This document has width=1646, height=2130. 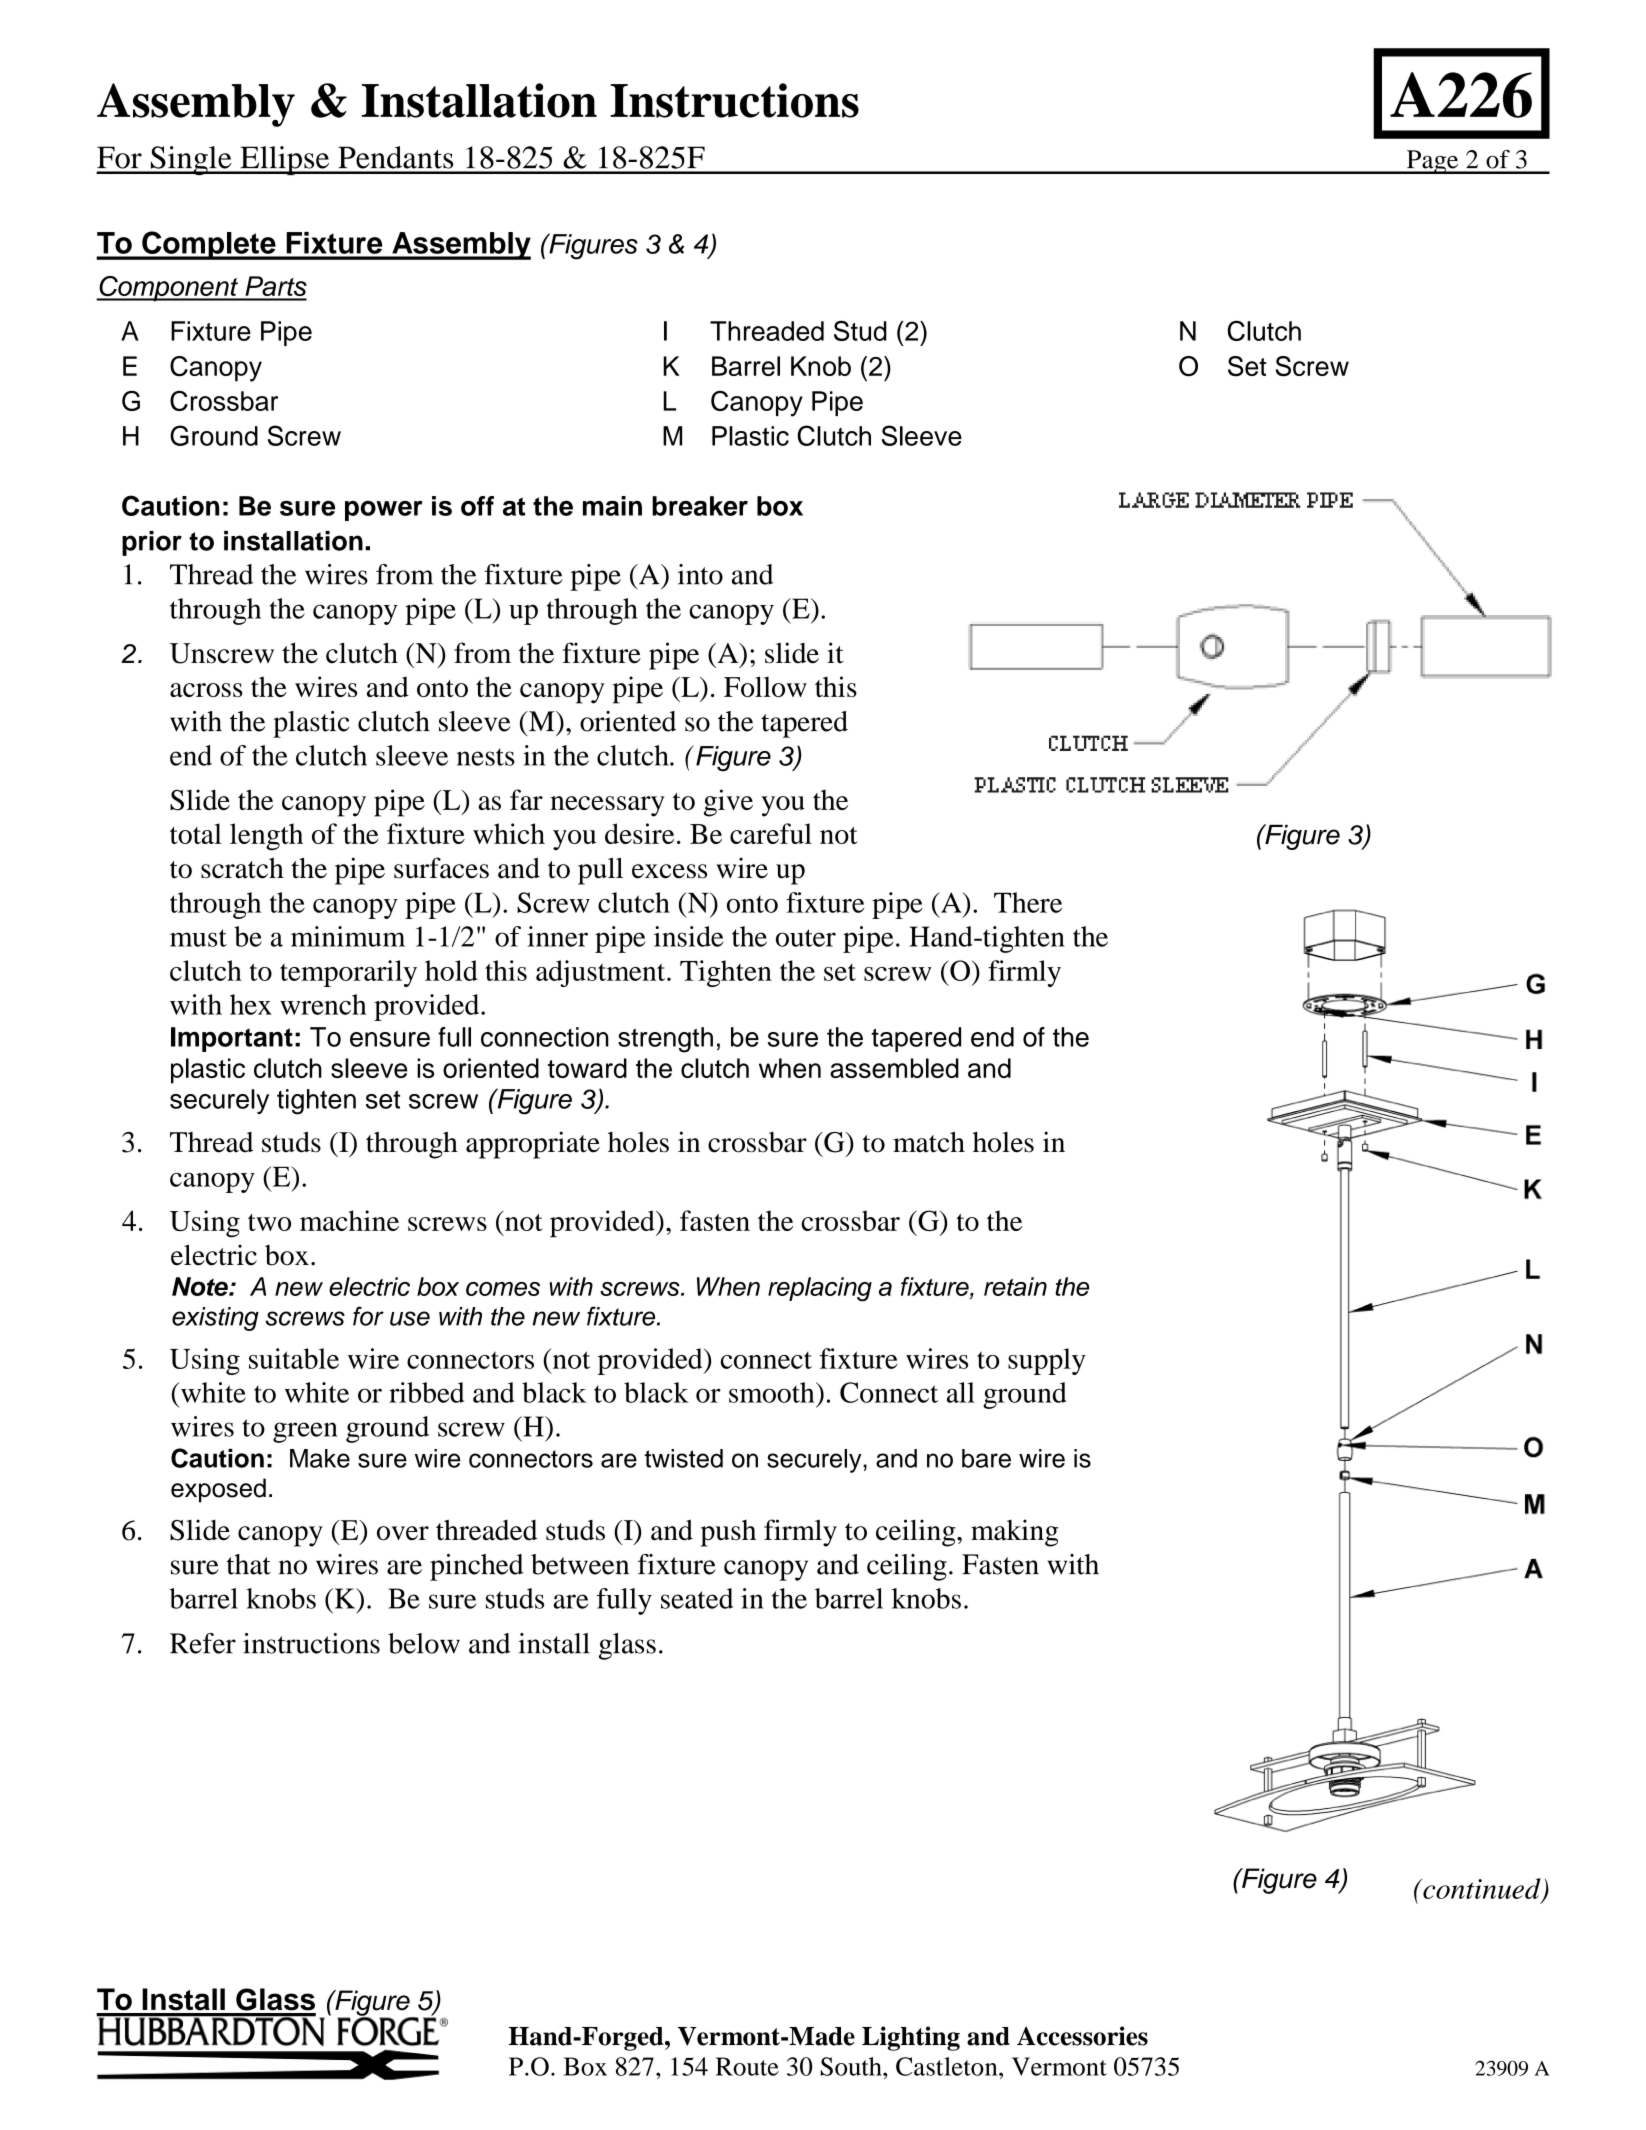 I want to click on Important, so click(x=232, y=1039).
